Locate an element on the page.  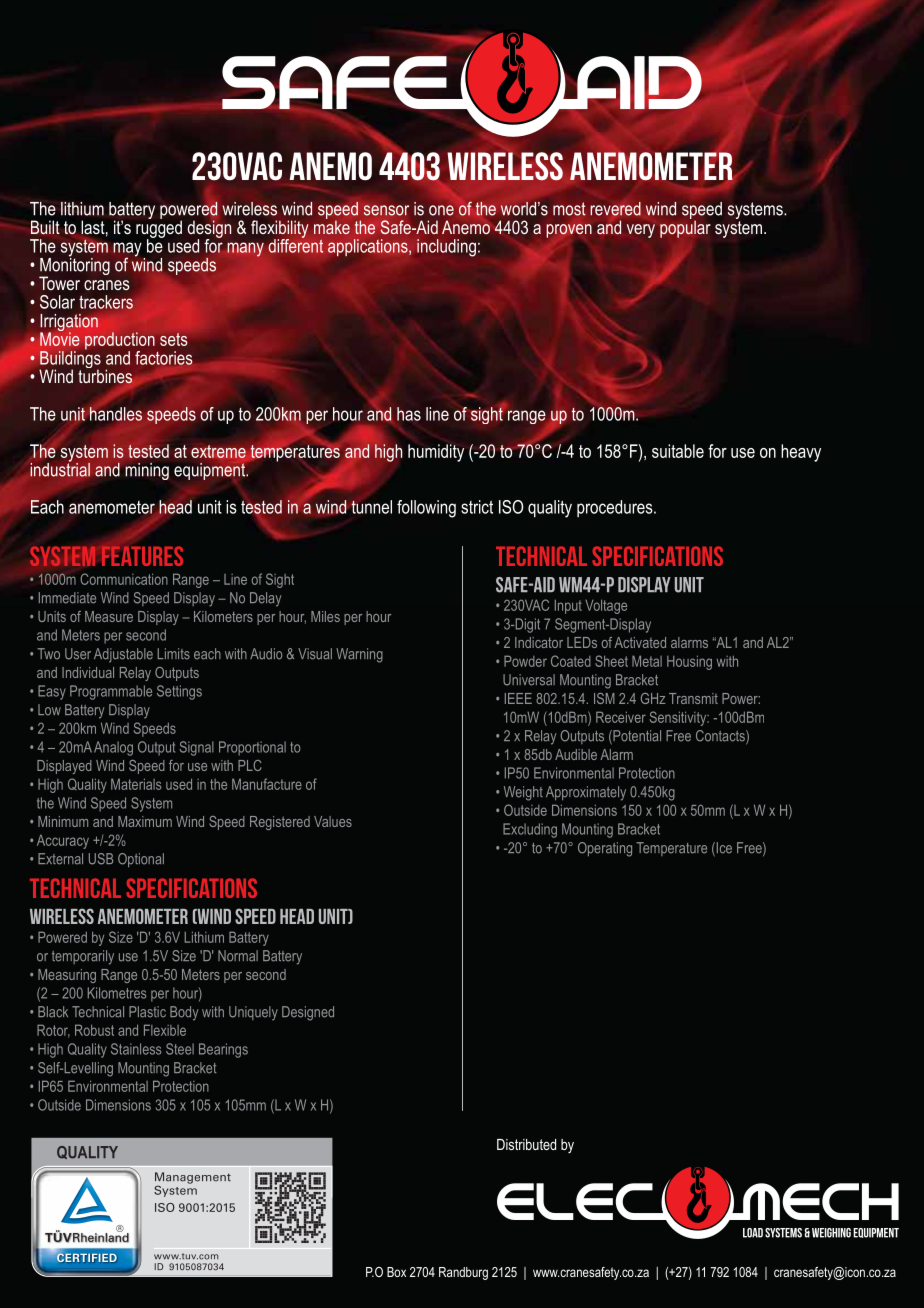
Ice is located at coordinates (723, 849).
